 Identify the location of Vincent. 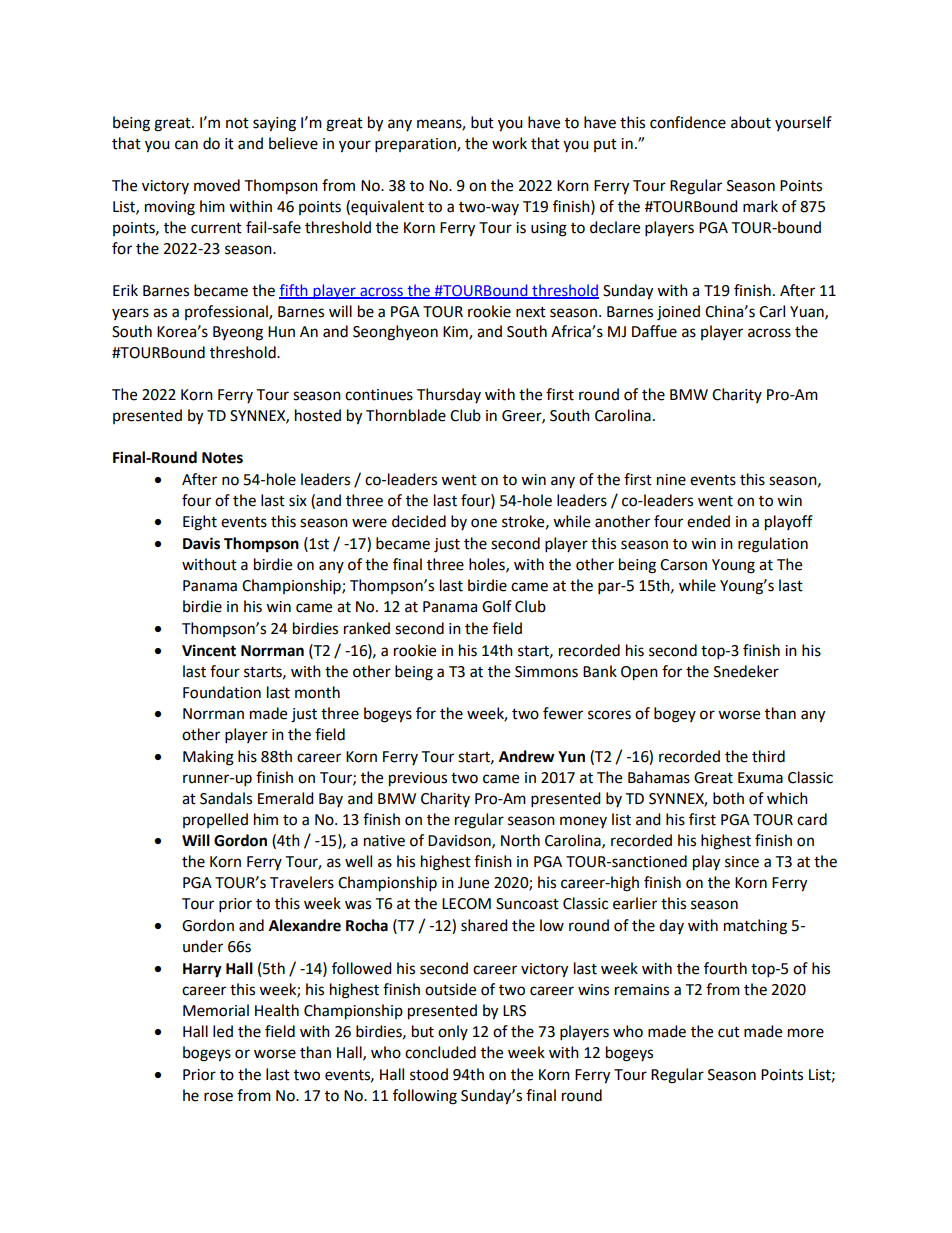
(209, 650).
